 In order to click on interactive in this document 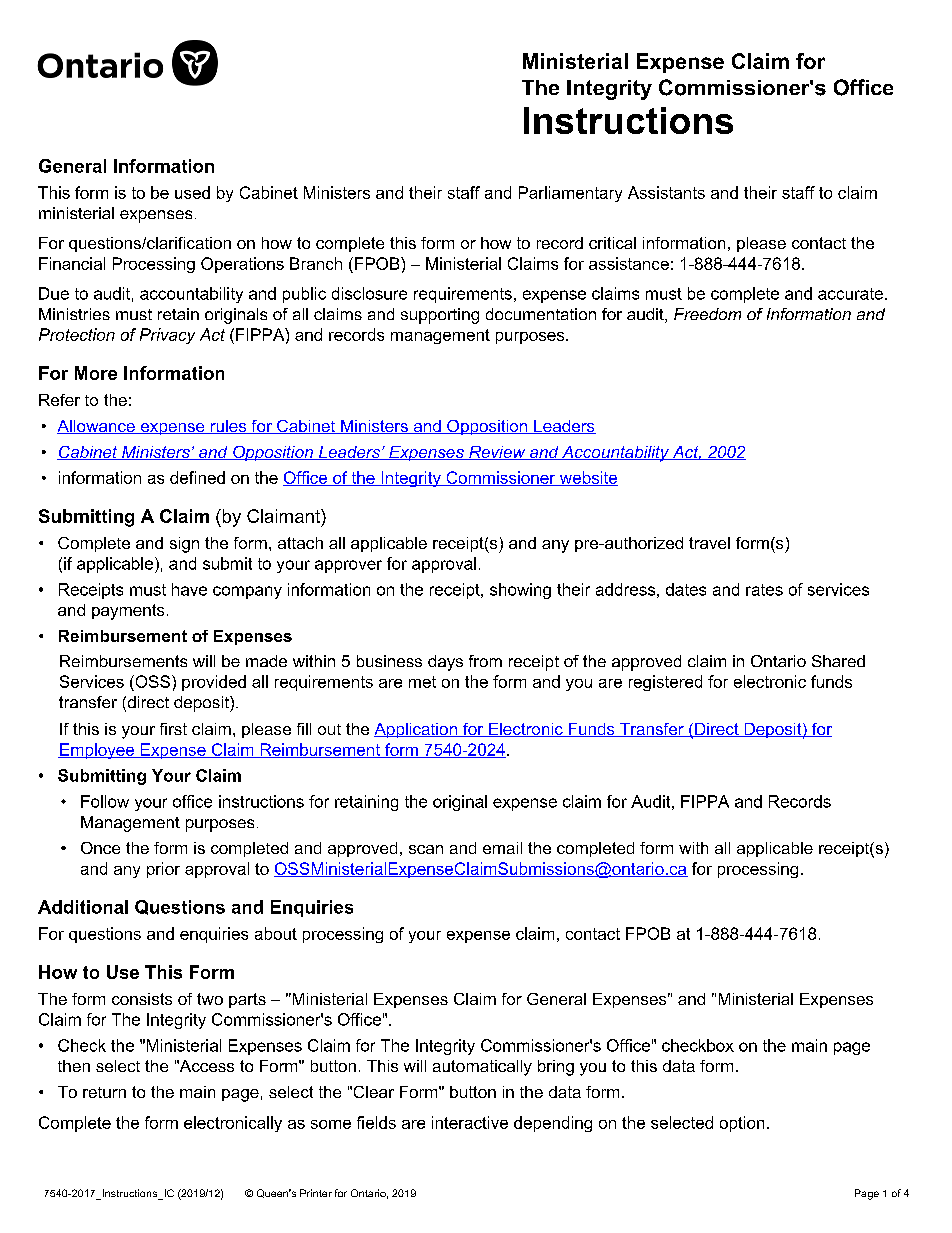, I will do `click(470, 1122)`.
